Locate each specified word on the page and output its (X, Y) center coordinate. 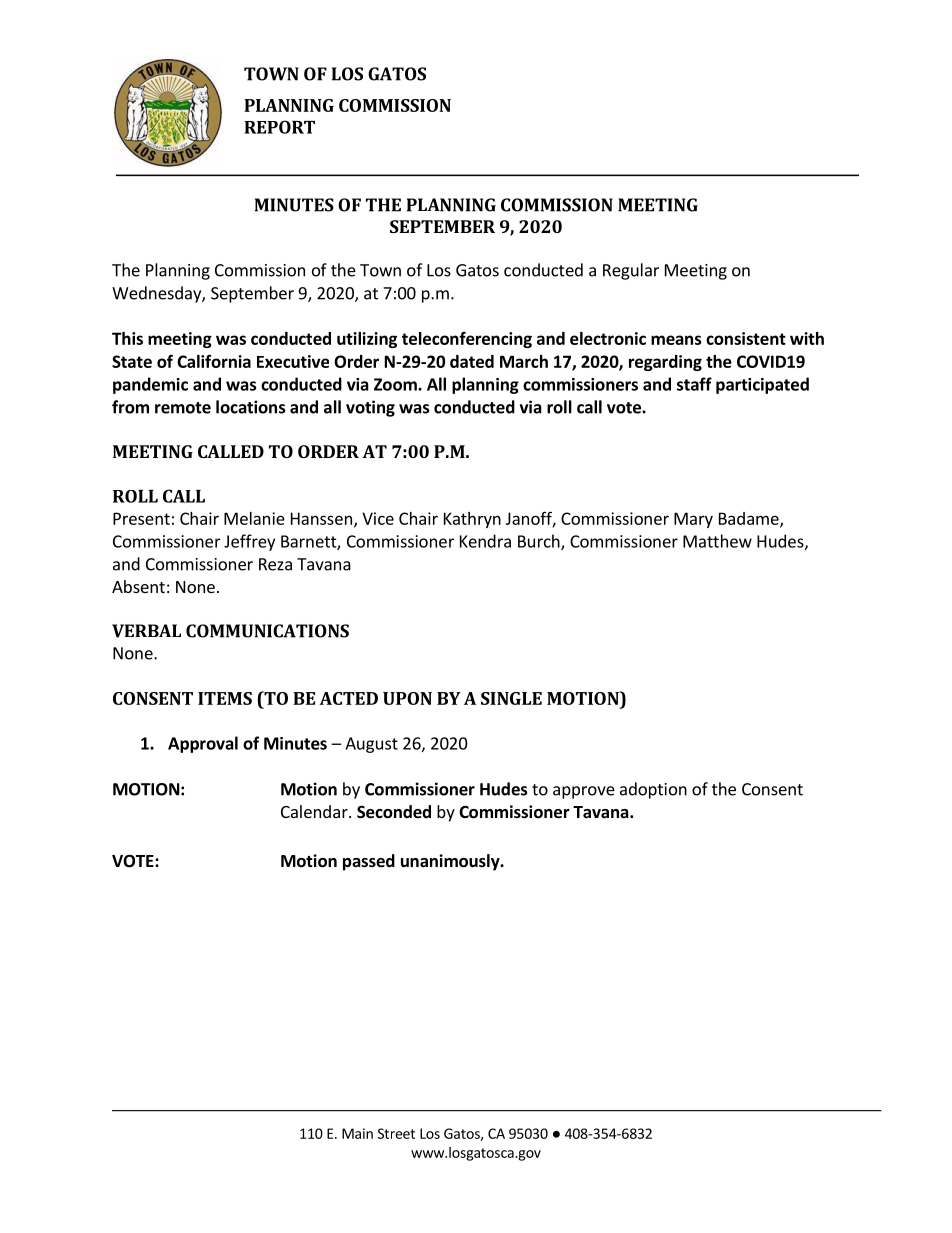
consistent (746, 338)
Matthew (717, 541)
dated (472, 361)
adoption (653, 790)
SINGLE (511, 698)
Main (357, 1133)
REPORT (280, 127)
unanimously (451, 862)
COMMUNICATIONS (267, 631)
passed (369, 862)
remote (183, 408)
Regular (631, 271)
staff (694, 384)
